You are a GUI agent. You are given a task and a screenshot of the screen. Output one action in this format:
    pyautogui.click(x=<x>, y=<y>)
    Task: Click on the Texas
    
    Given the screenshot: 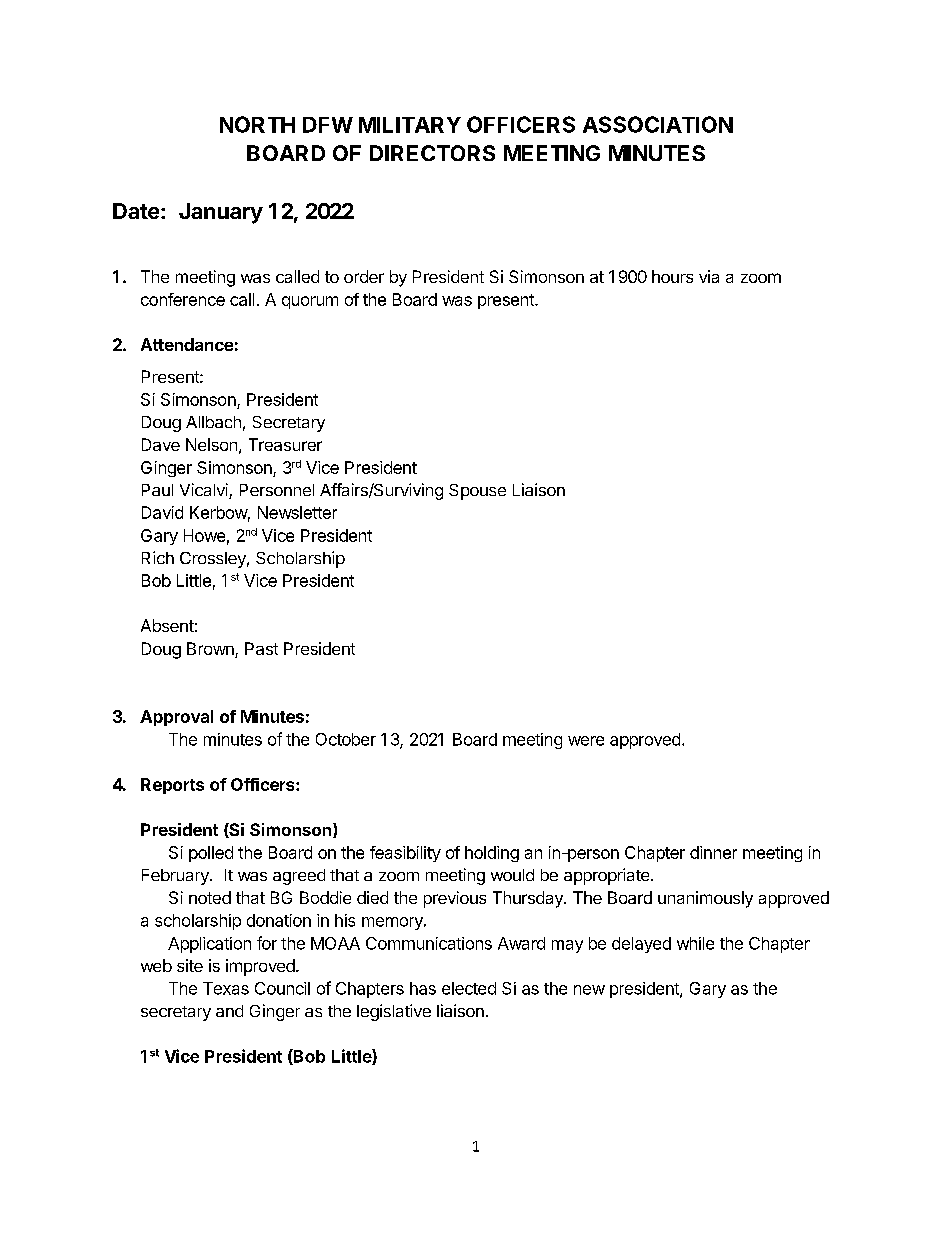 What is the action you would take?
    pyautogui.click(x=226, y=988)
